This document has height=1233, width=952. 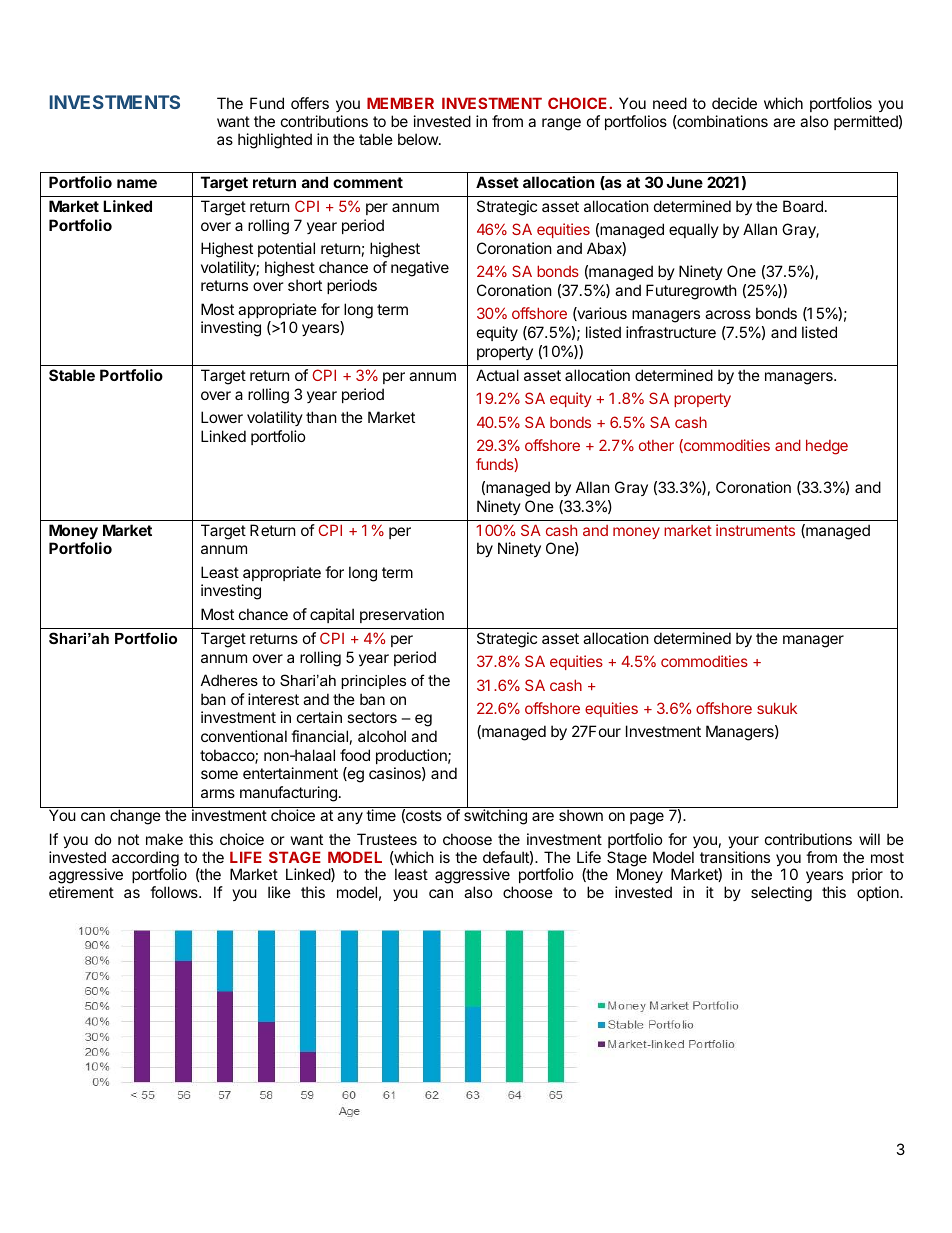 I want to click on decide, so click(x=734, y=103).
